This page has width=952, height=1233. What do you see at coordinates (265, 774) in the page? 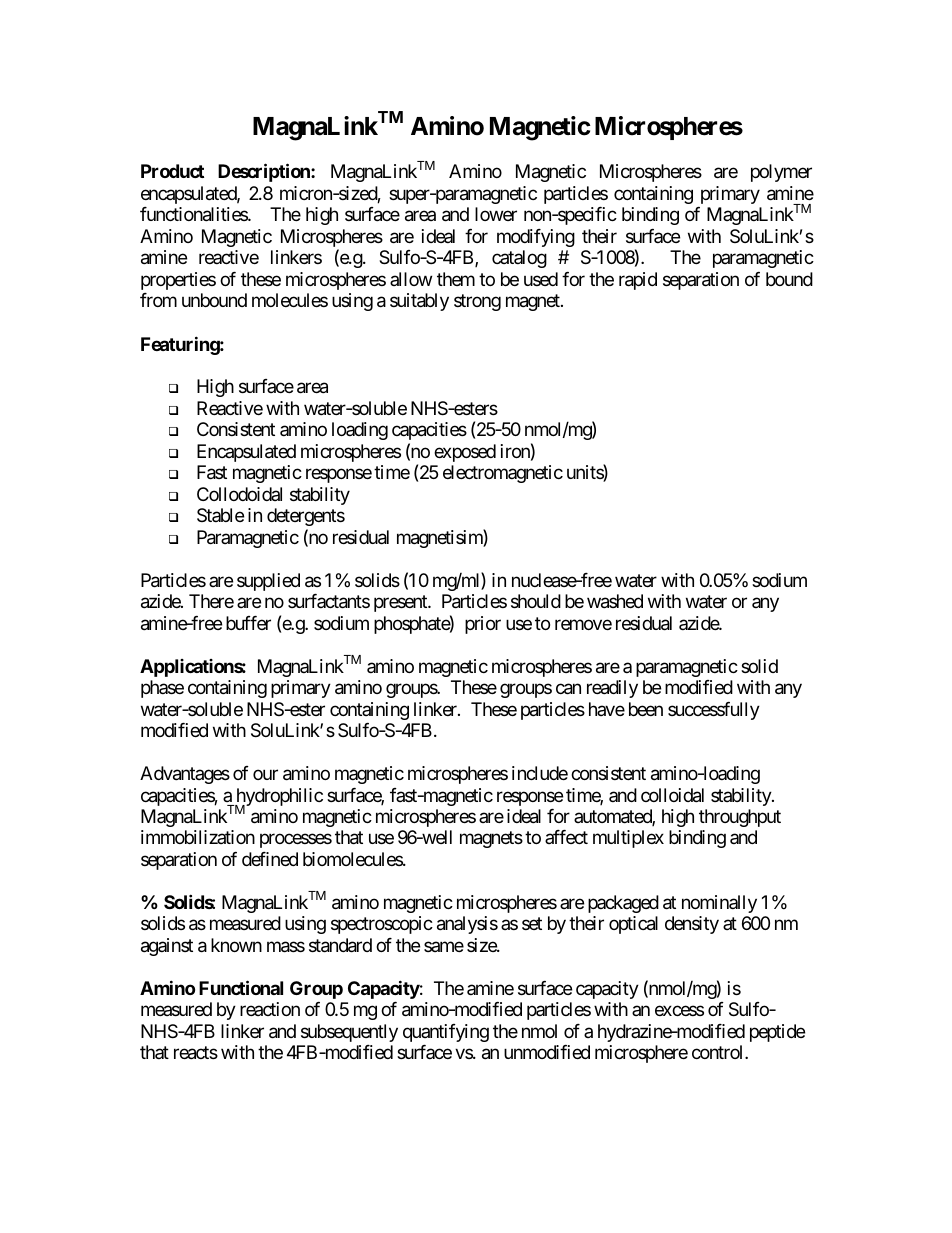
I see `our` at bounding box center [265, 774].
